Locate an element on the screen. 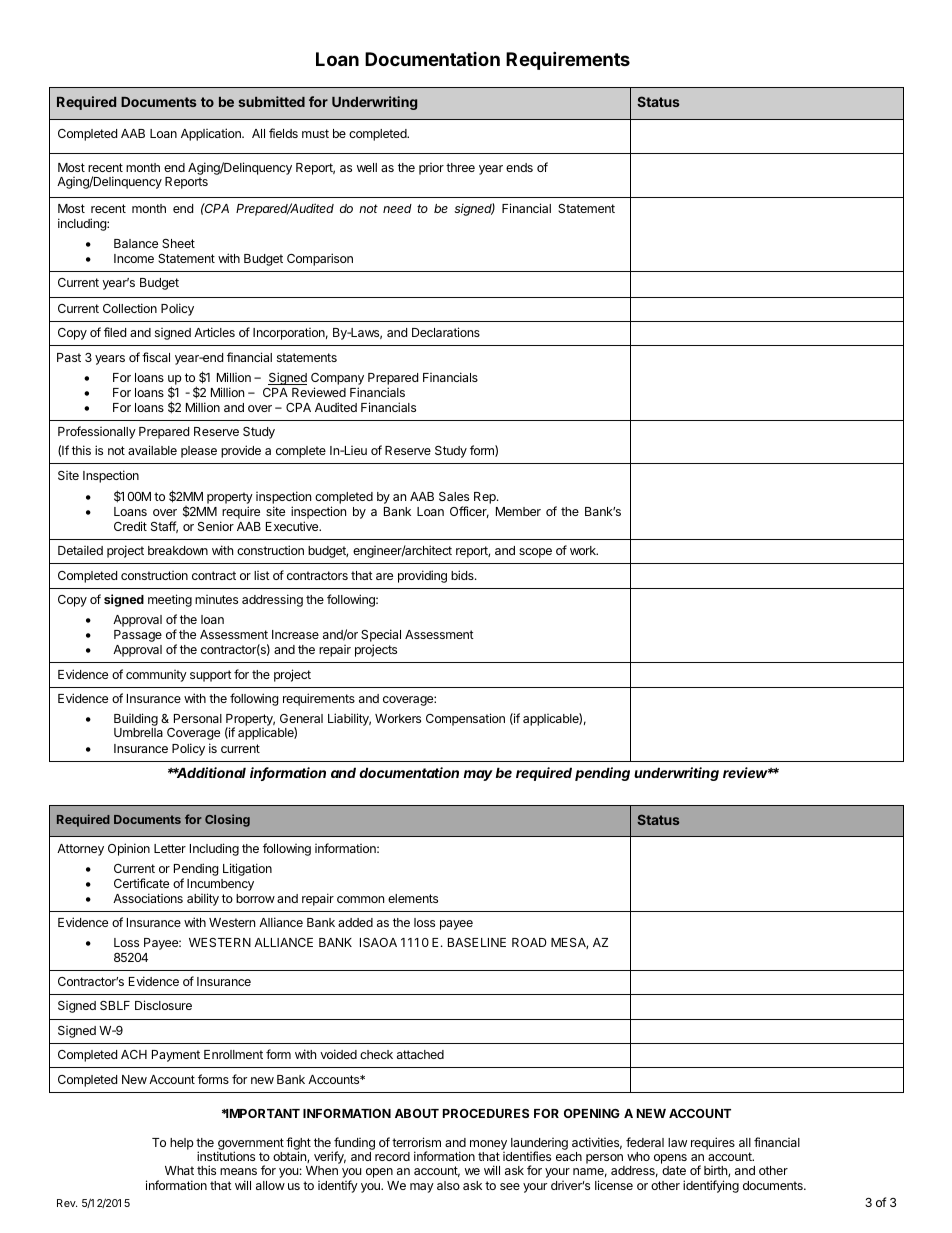 The width and height of the screenshot is (952, 1233). Member is located at coordinates (518, 511).
